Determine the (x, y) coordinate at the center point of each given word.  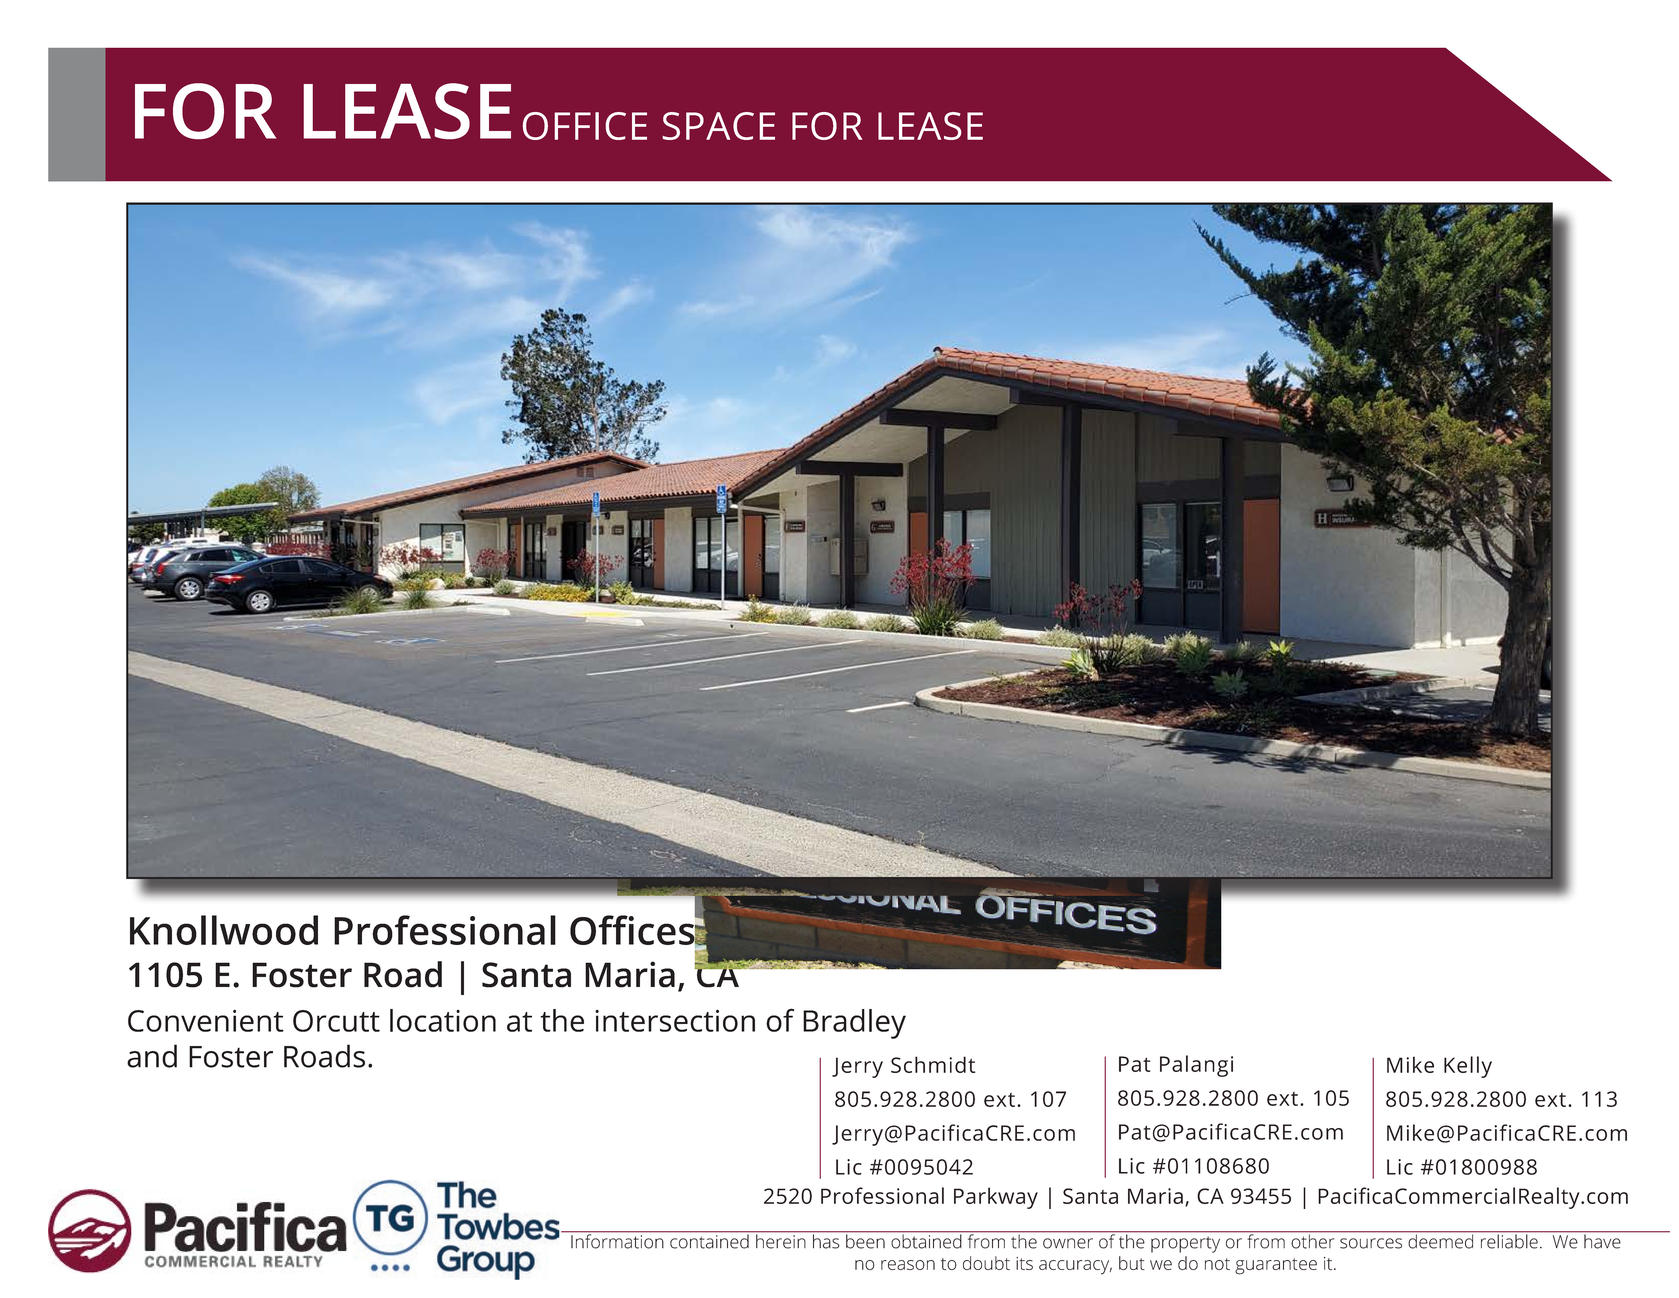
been (865, 1240)
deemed (1441, 1240)
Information (617, 1240)
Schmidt (933, 1064)
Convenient (206, 1020)
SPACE (718, 126)
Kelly (1468, 1067)
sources (1371, 1243)
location (443, 1020)
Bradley (854, 1024)
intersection (675, 1020)
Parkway (996, 1198)
